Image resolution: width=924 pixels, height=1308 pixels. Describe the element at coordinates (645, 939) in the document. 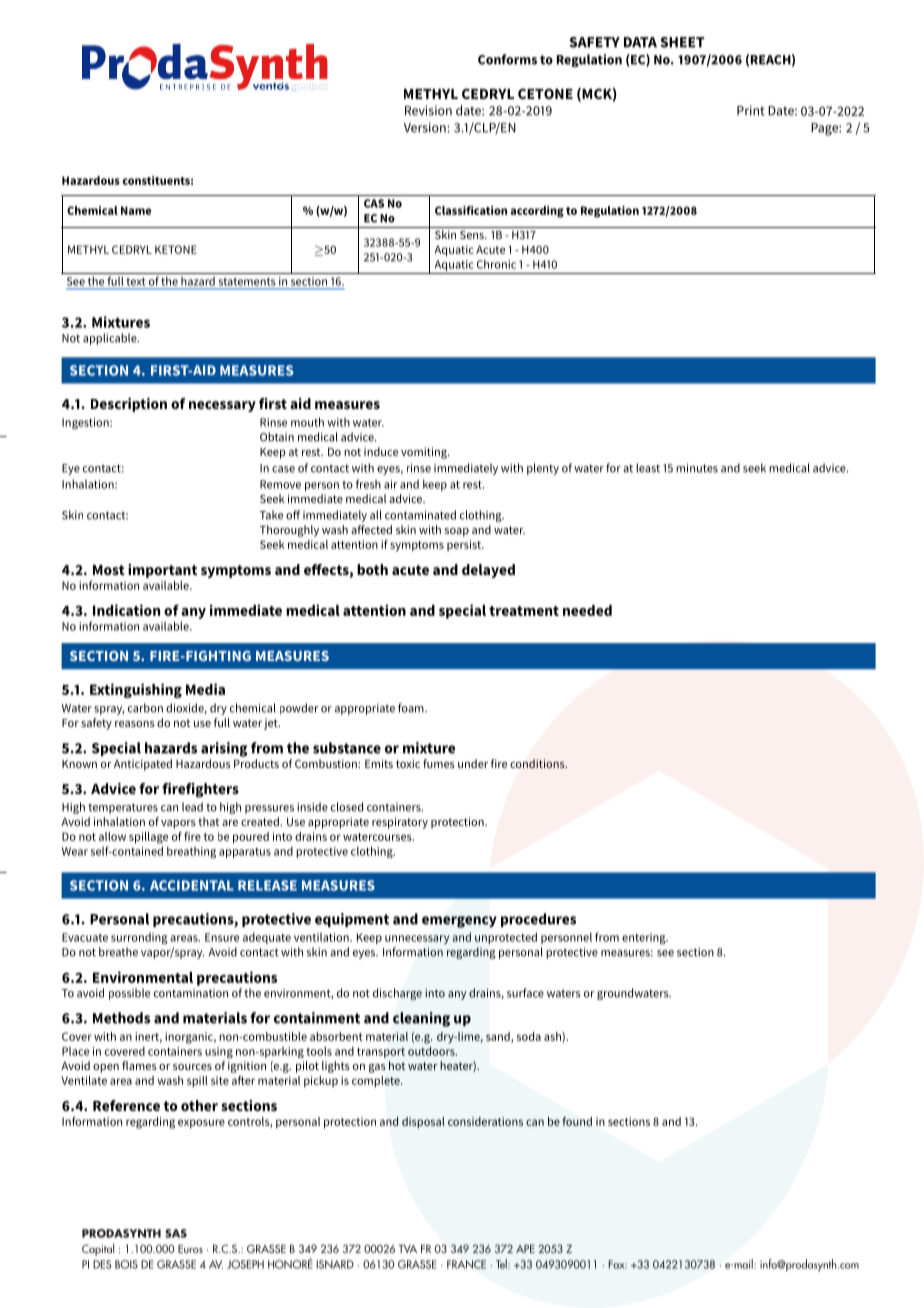

I see `entering` at that location.
